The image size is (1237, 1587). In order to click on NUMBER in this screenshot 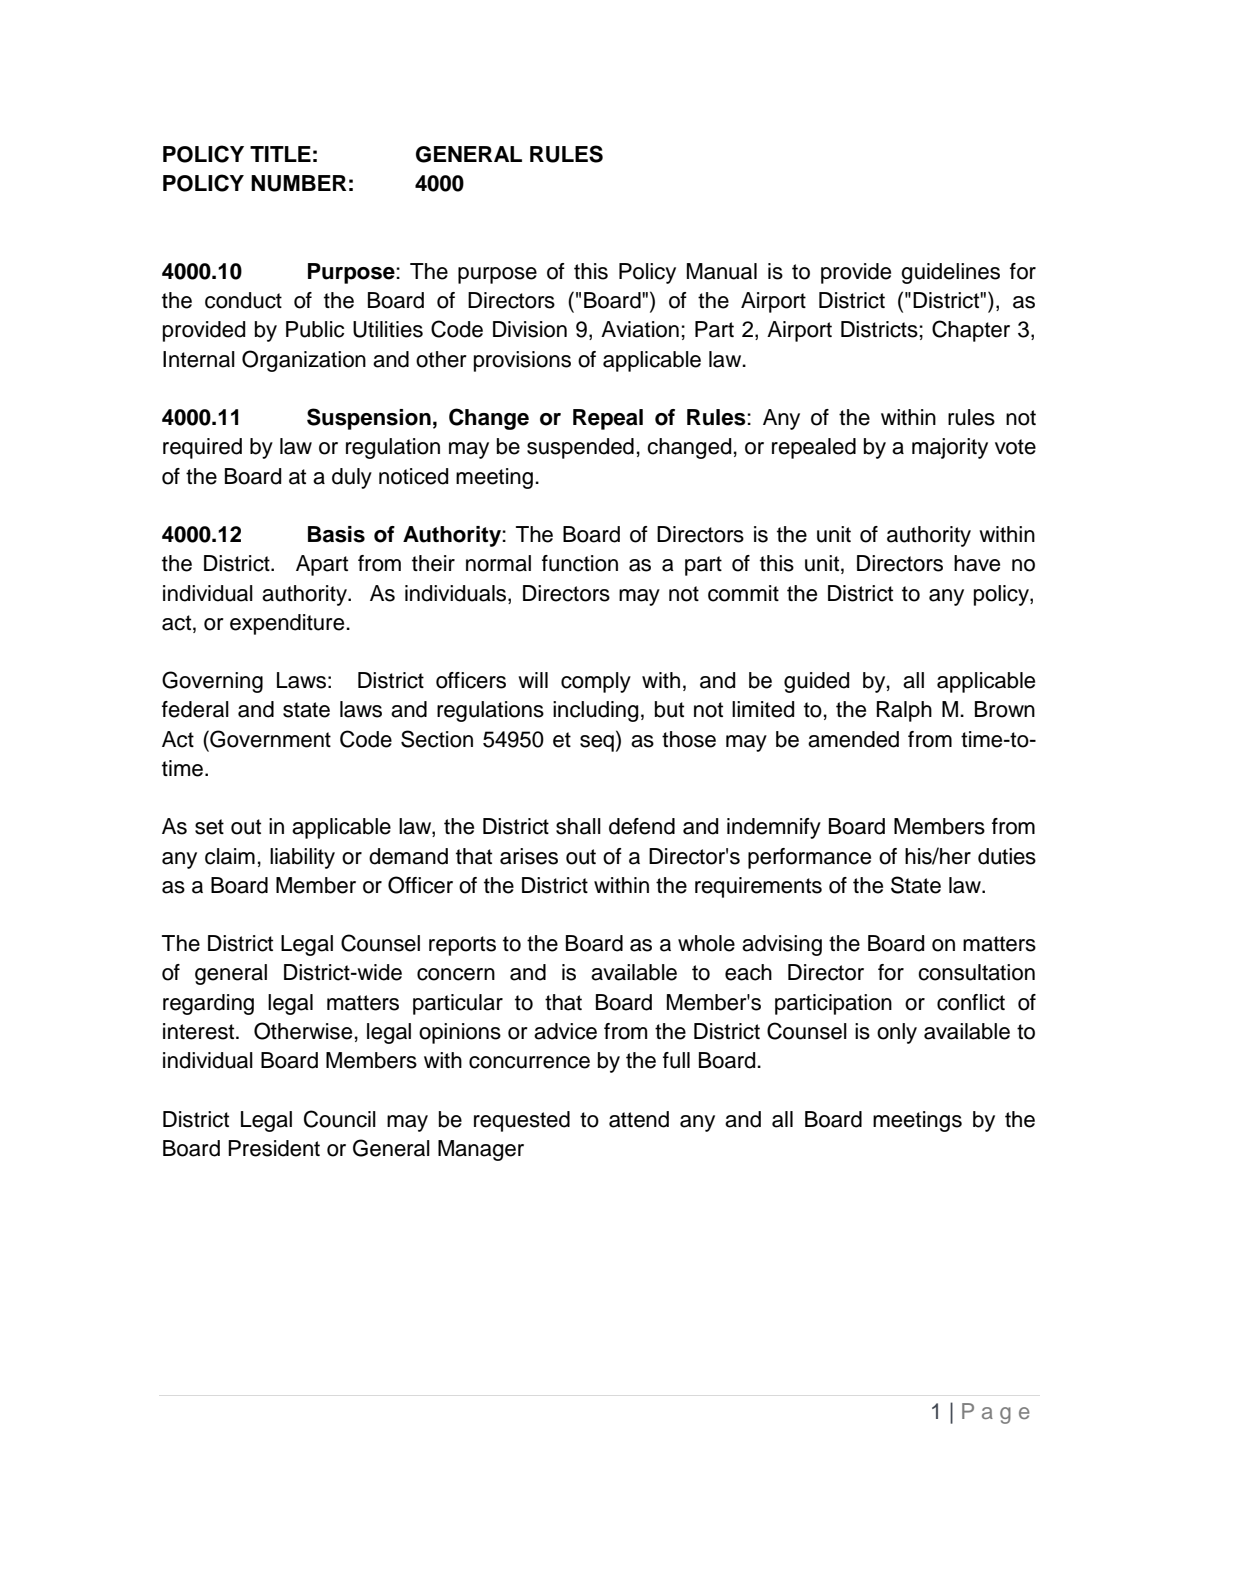, I will do `click(299, 183)`.
